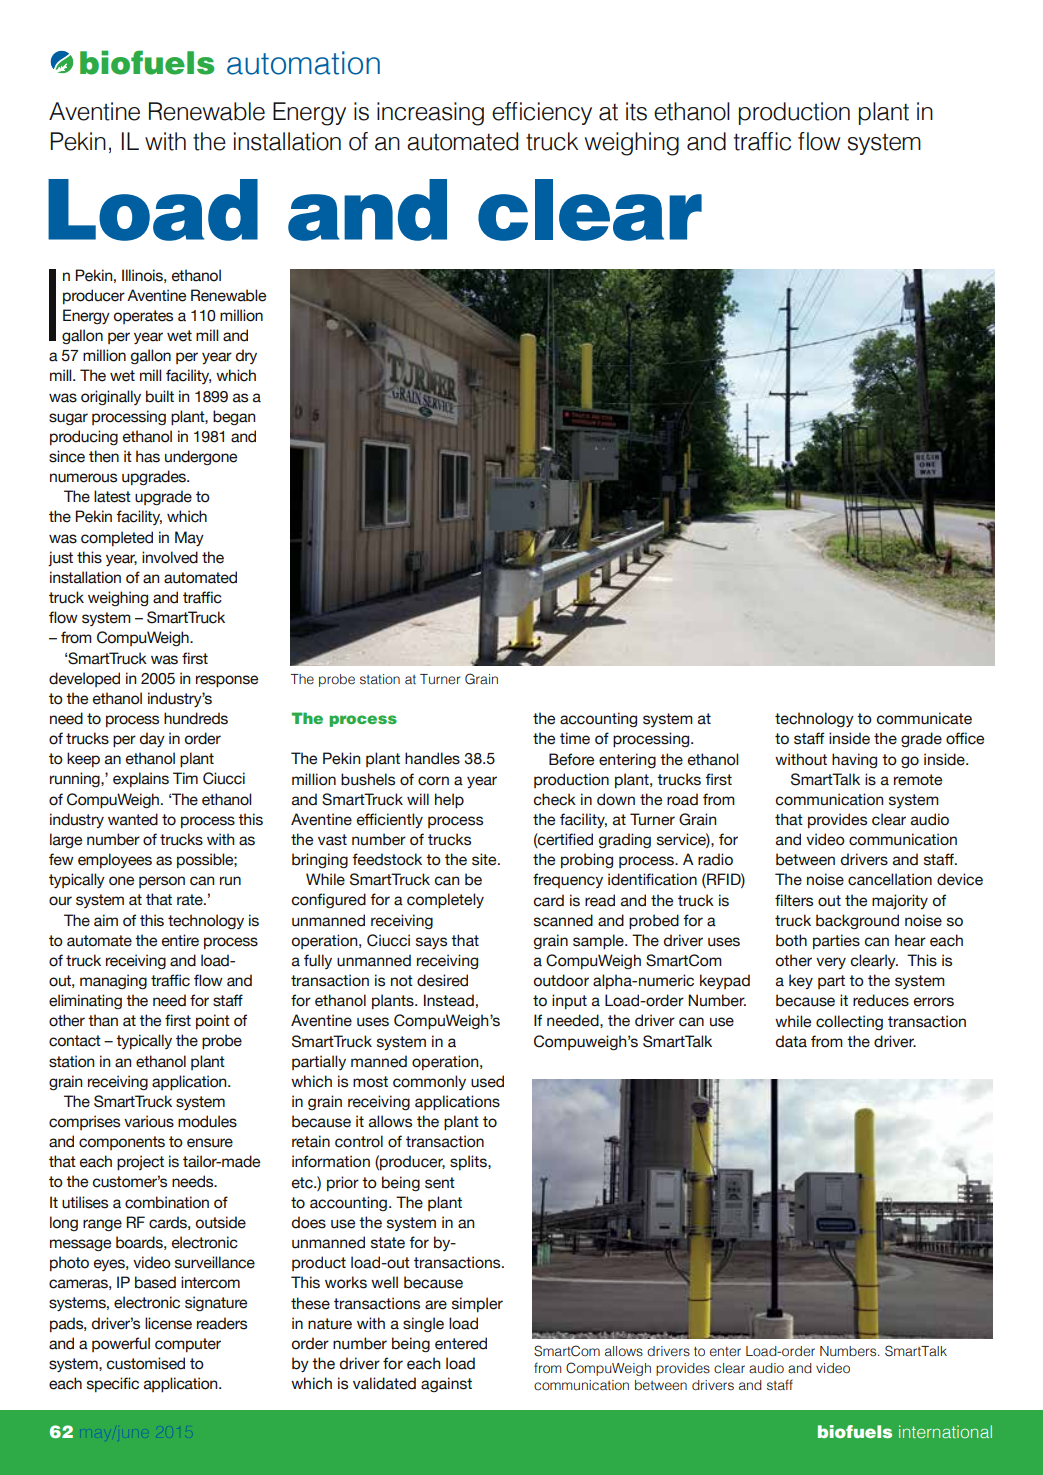  Describe the element at coordinates (146, 1363) in the screenshot. I see `customised` at that location.
